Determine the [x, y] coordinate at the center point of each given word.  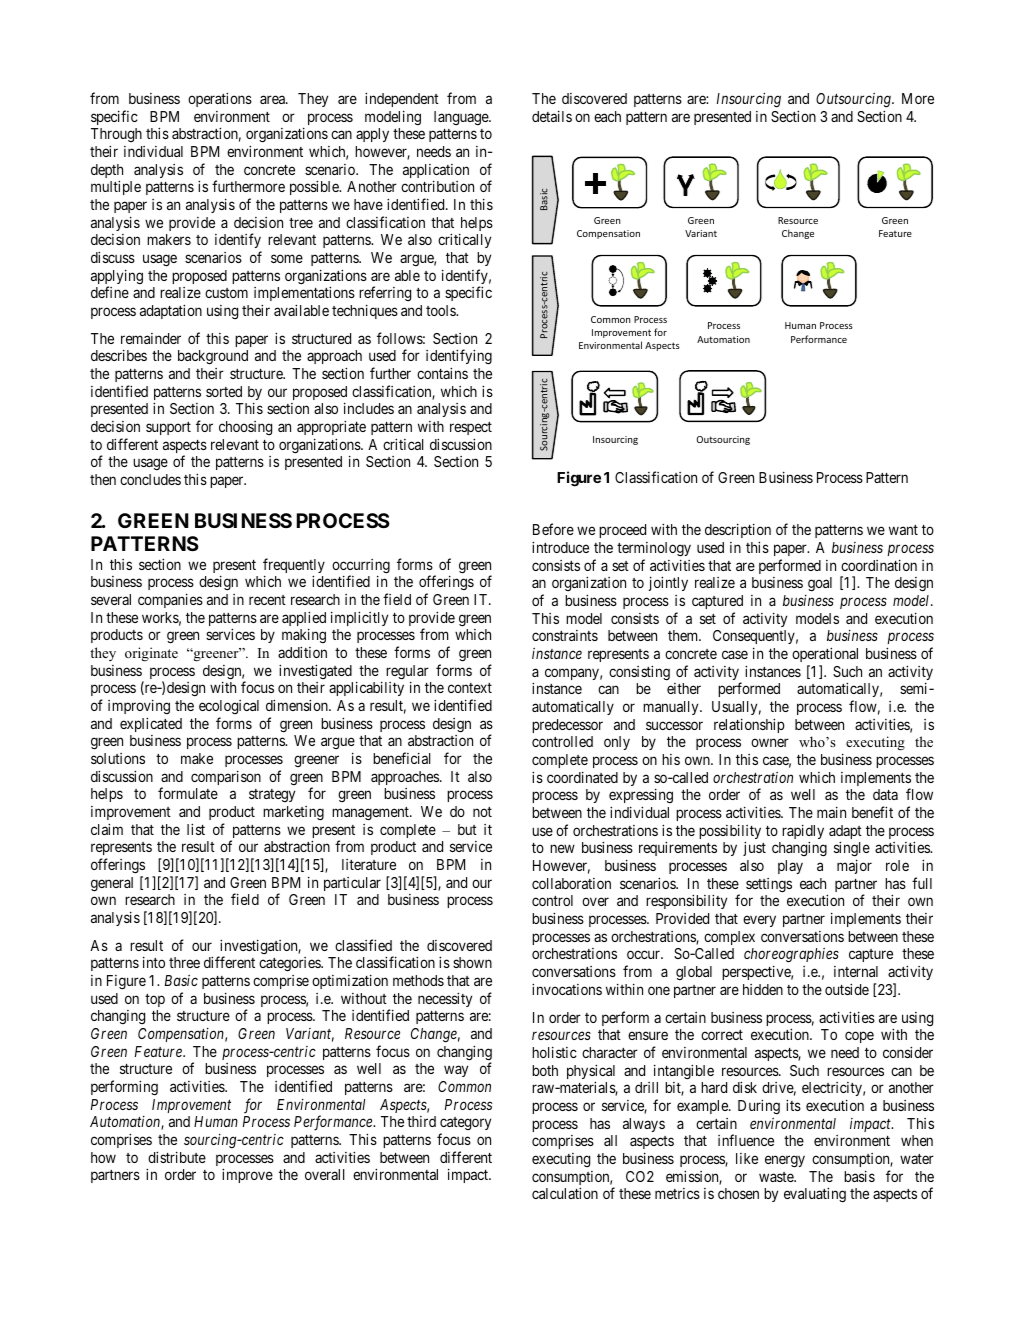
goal [820, 584]
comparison [226, 777]
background [213, 357]
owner [770, 743]
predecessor [567, 726]
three [184, 962]
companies [170, 600]
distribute [177, 1157]
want [903, 530]
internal [856, 971]
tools [441, 310]
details [552, 116]
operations [220, 99]
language [462, 118]
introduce [560, 547]
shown [472, 962]
